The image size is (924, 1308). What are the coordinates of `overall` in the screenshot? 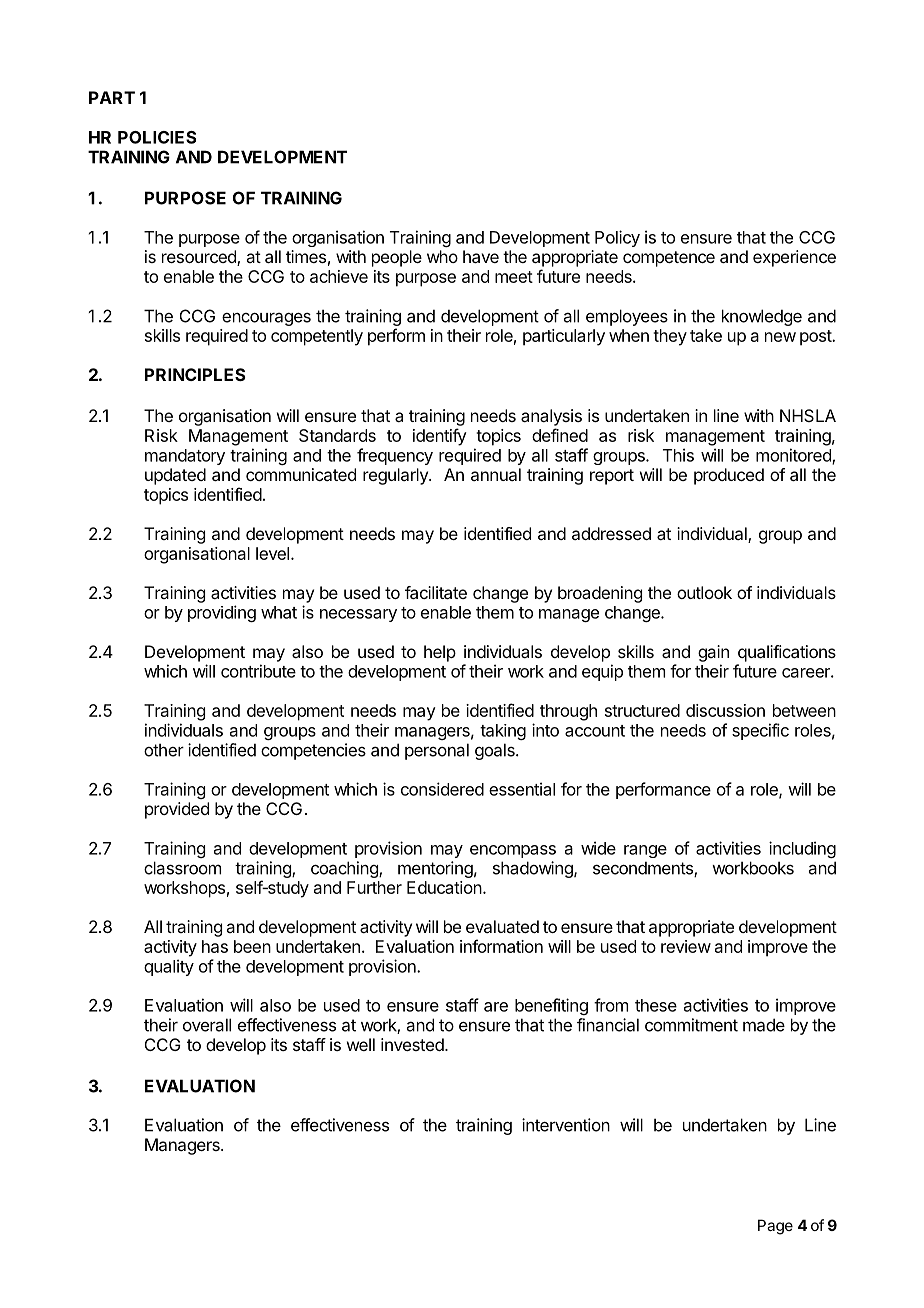 It's located at (207, 1025).
